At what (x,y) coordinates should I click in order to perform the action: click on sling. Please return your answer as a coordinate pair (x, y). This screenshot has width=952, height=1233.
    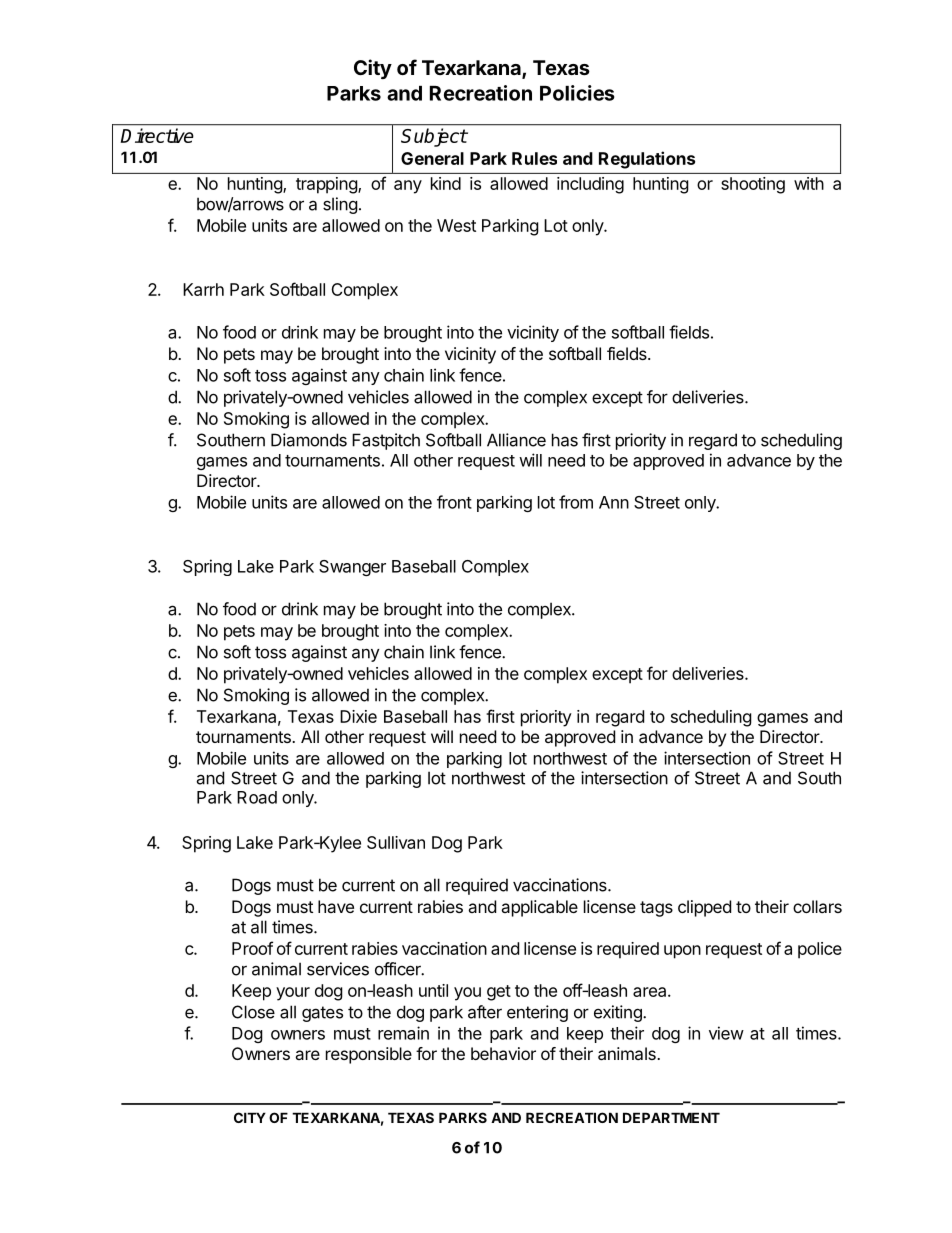
    Looking at the image, I should click on (340, 205).
